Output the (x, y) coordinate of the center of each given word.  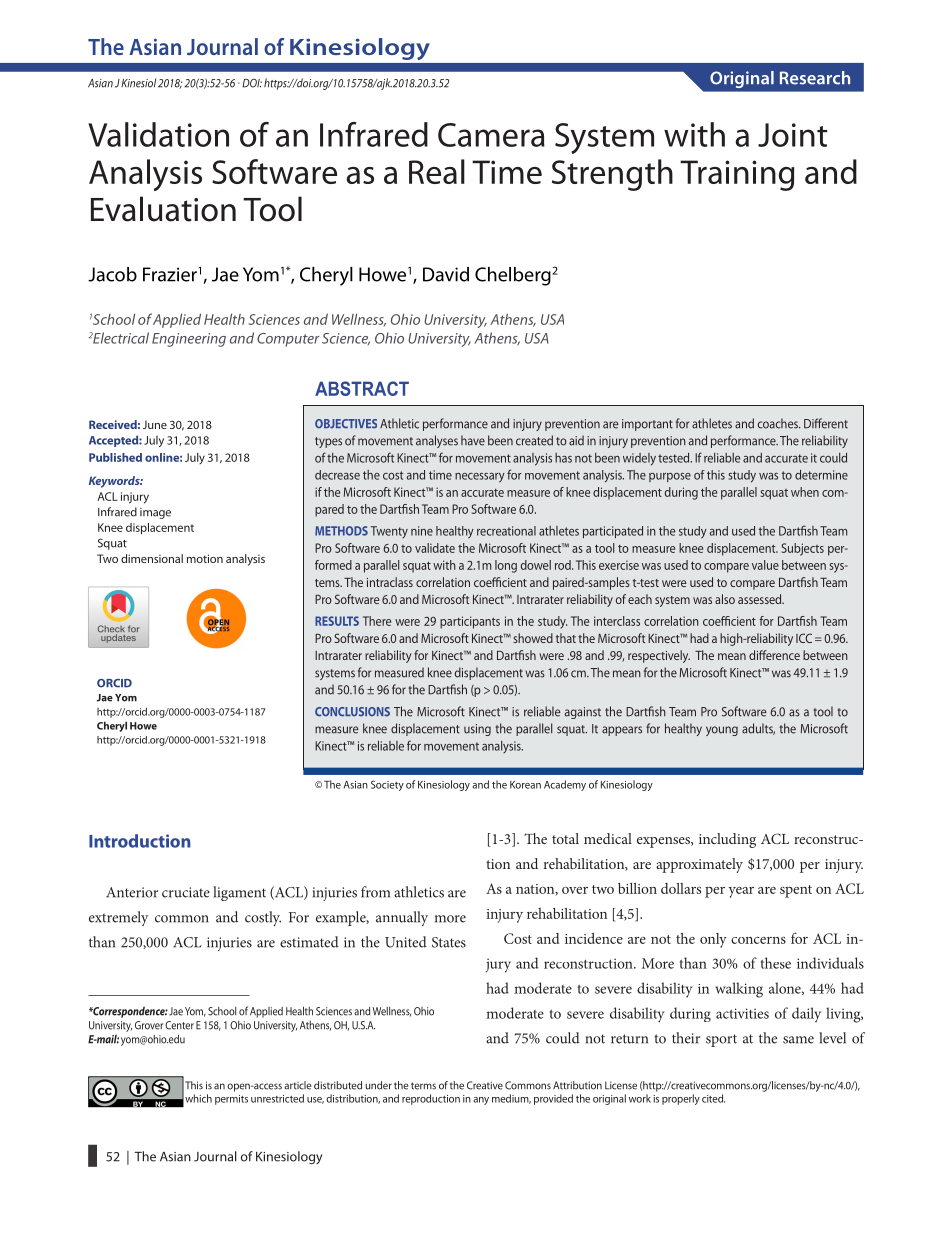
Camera (491, 135)
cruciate (186, 892)
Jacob (112, 274)
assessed (761, 599)
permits (231, 1100)
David (446, 274)
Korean (525, 785)
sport (721, 1040)
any (481, 1101)
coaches (779, 423)
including (727, 840)
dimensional (152, 558)
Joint (792, 135)
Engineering (189, 340)
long (506, 566)
